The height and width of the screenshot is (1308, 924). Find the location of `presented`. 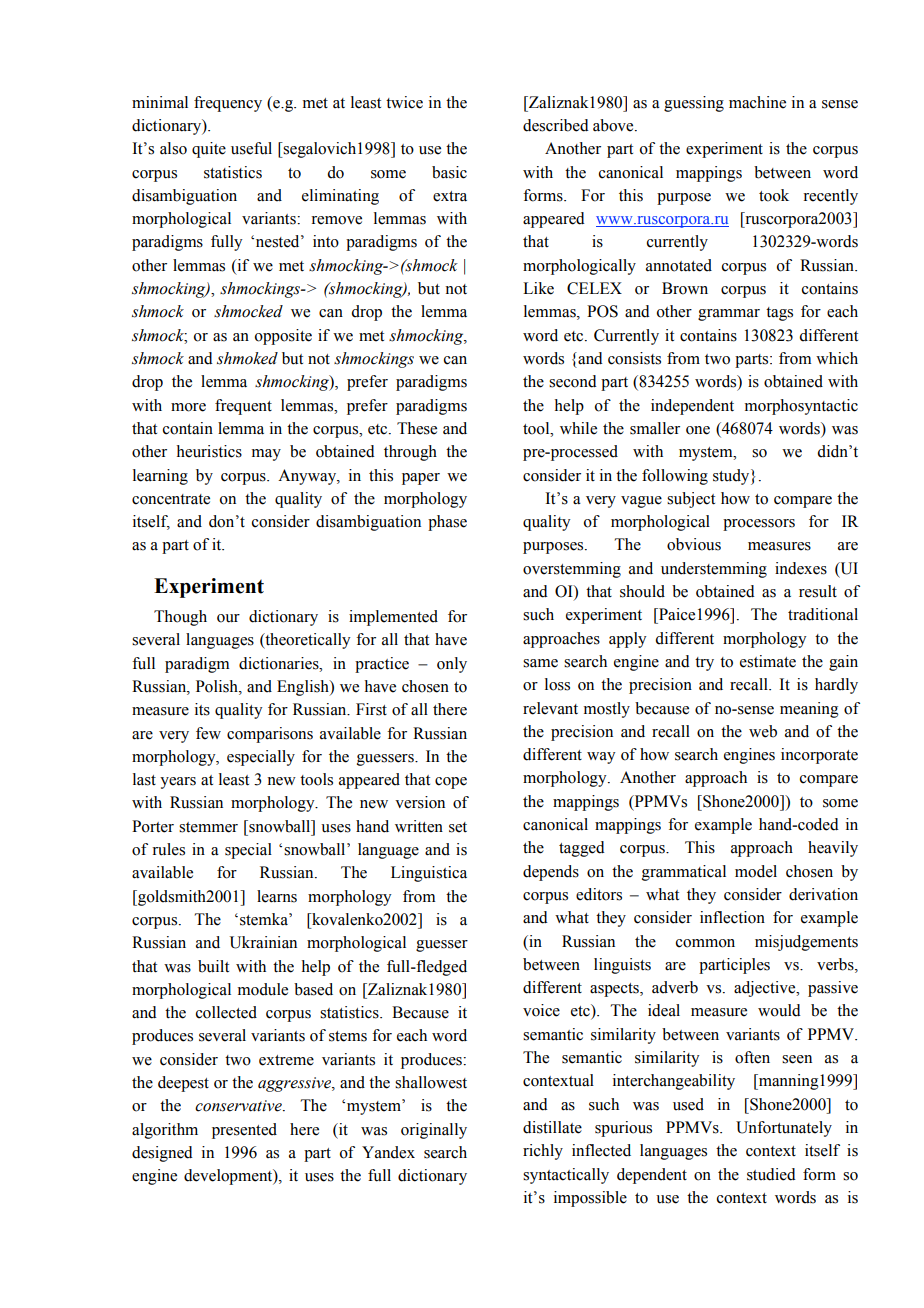

presented is located at coordinates (244, 1131).
